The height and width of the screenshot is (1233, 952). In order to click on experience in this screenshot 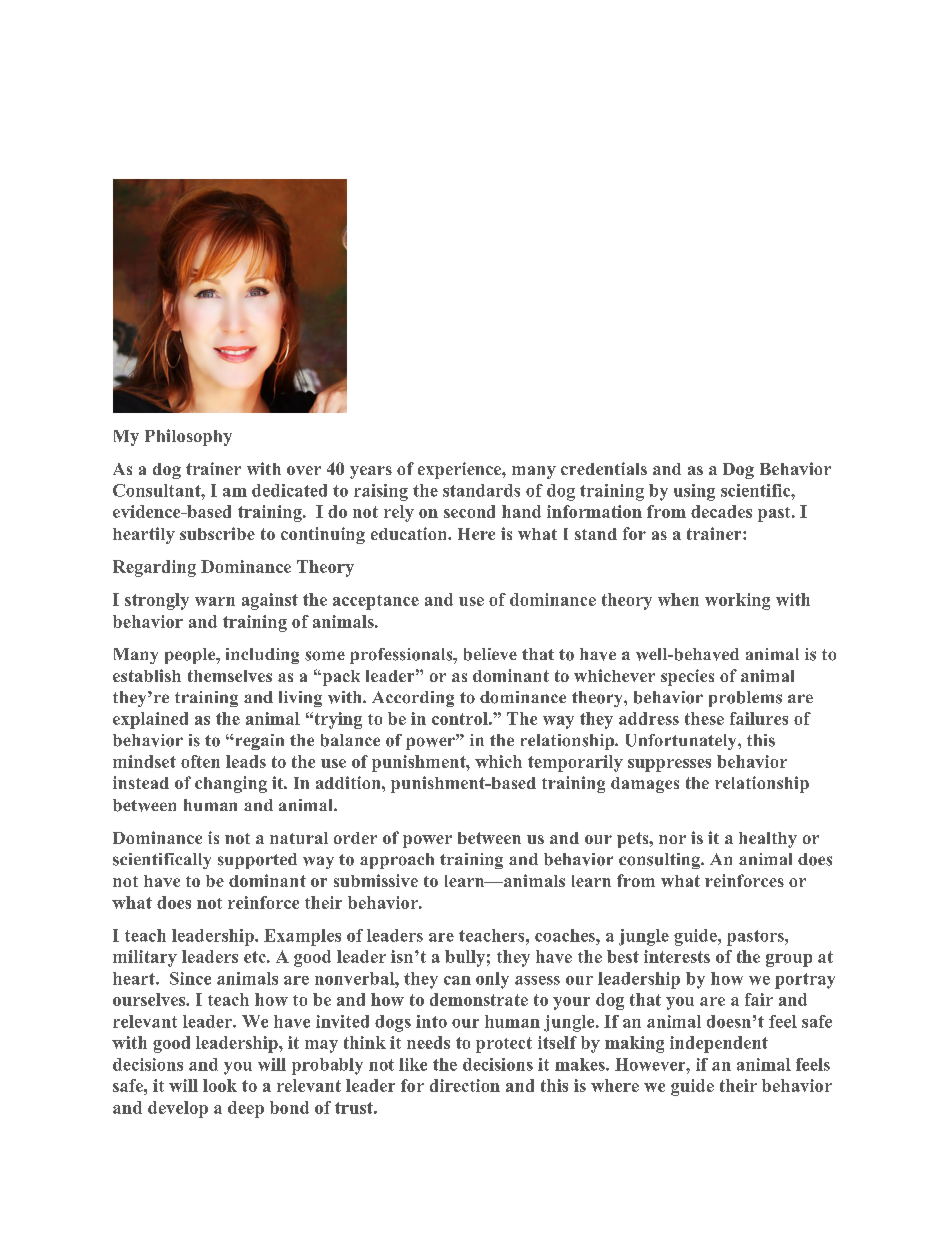, I will do `click(460, 470)`.
